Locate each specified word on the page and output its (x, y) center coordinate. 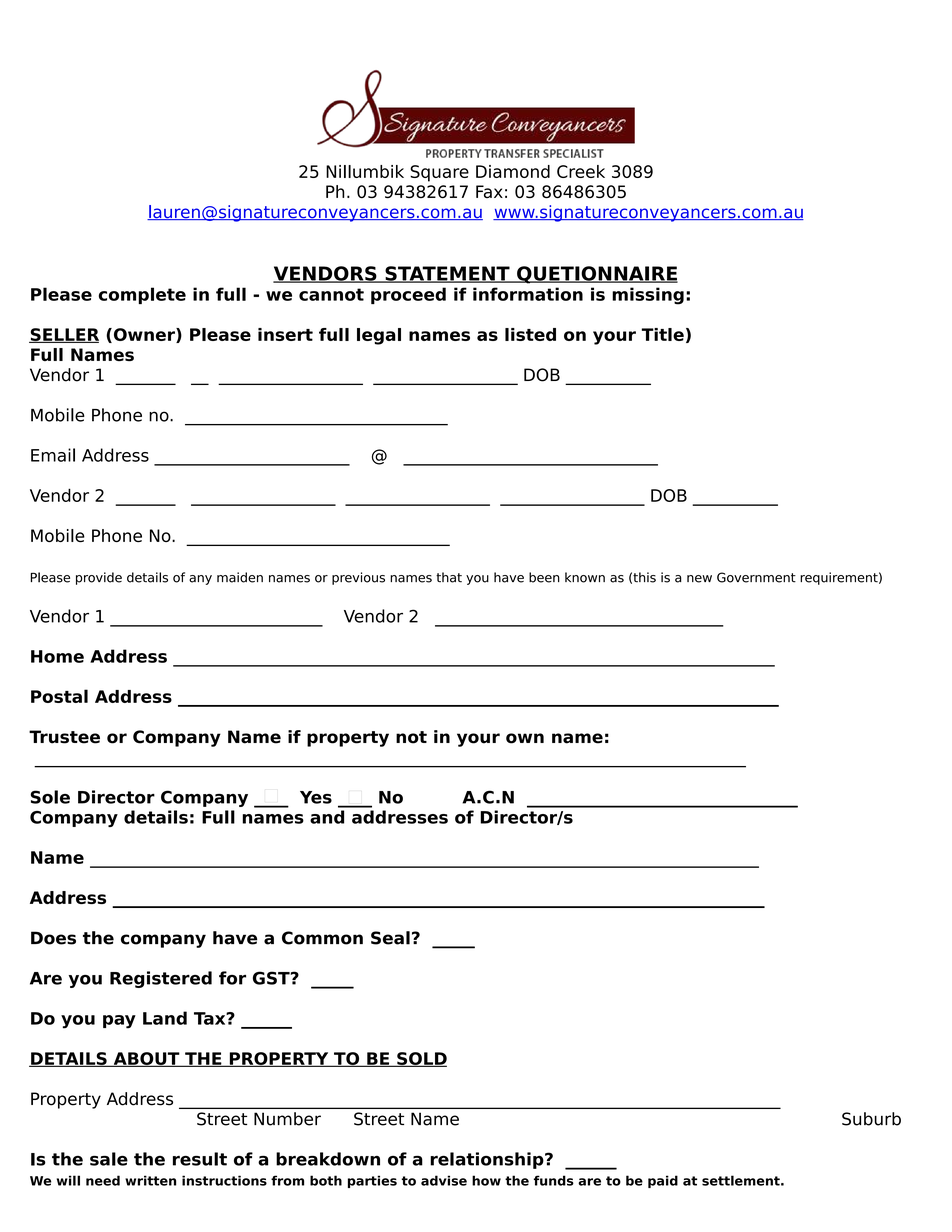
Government (756, 577)
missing (648, 296)
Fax (489, 191)
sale (109, 1159)
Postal (59, 696)
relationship (488, 1160)
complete (142, 295)
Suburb (871, 1119)
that (449, 577)
